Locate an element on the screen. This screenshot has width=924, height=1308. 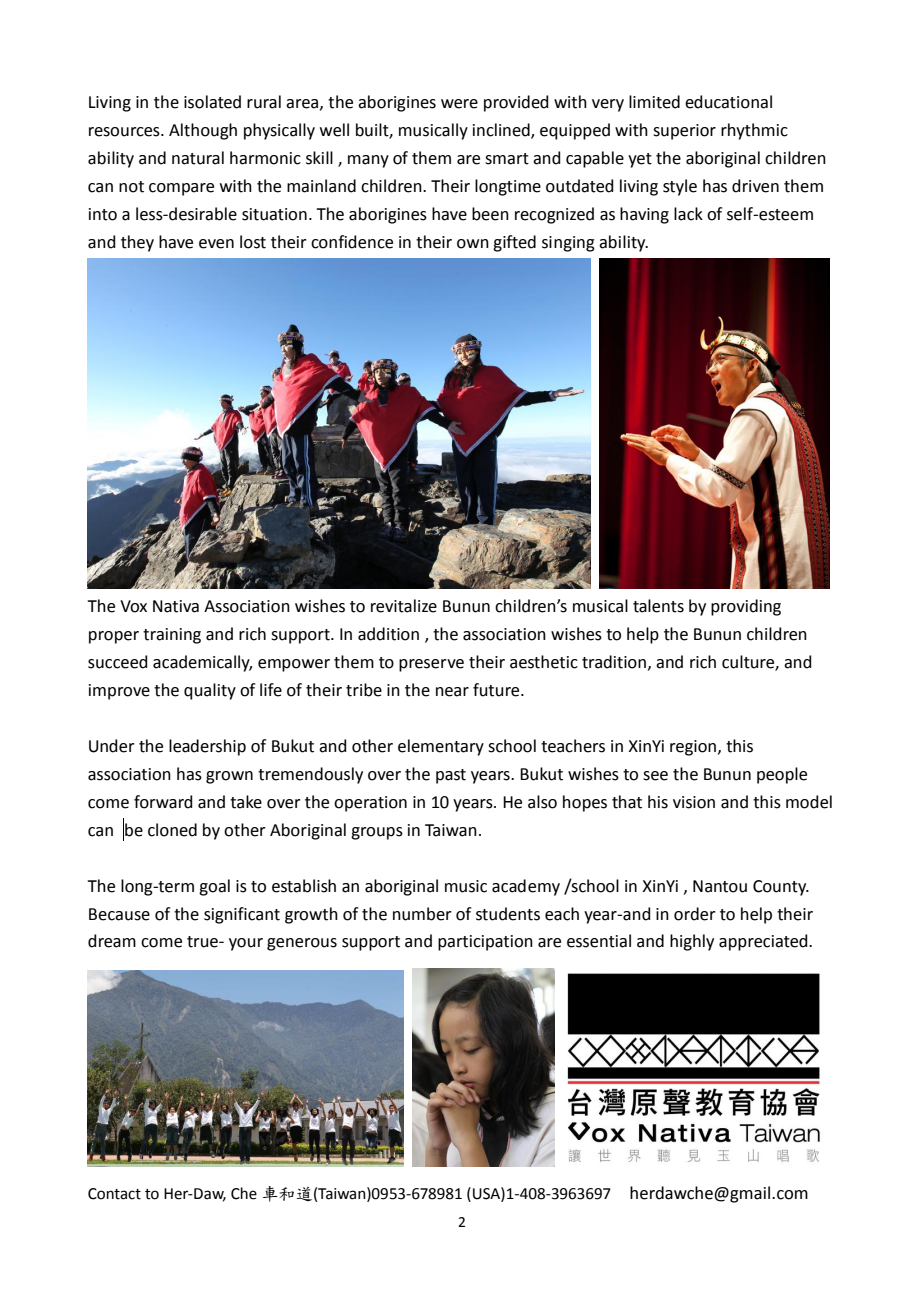
rhythmic is located at coordinates (754, 131).
